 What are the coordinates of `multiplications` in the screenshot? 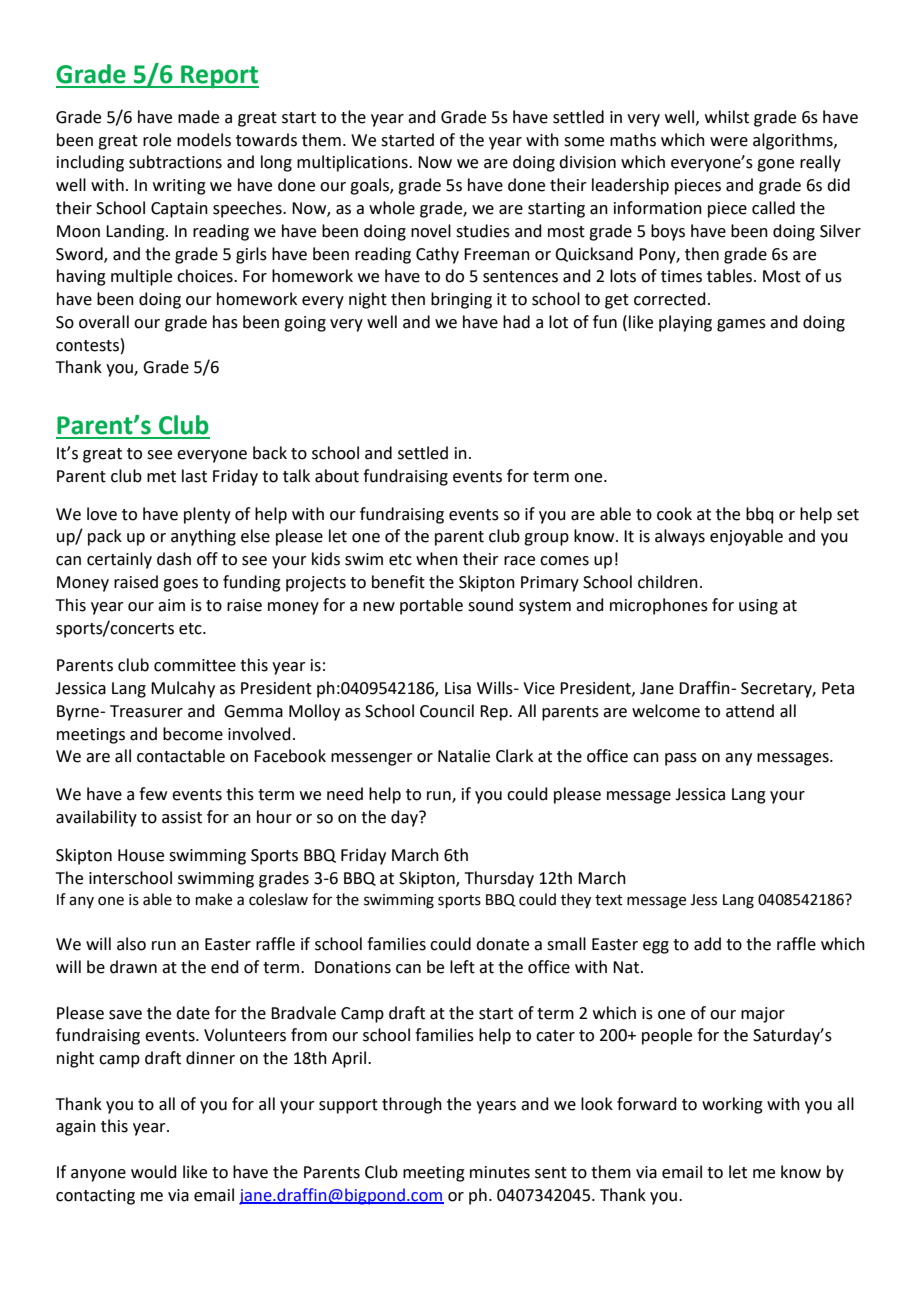 It's located at (353, 163).
